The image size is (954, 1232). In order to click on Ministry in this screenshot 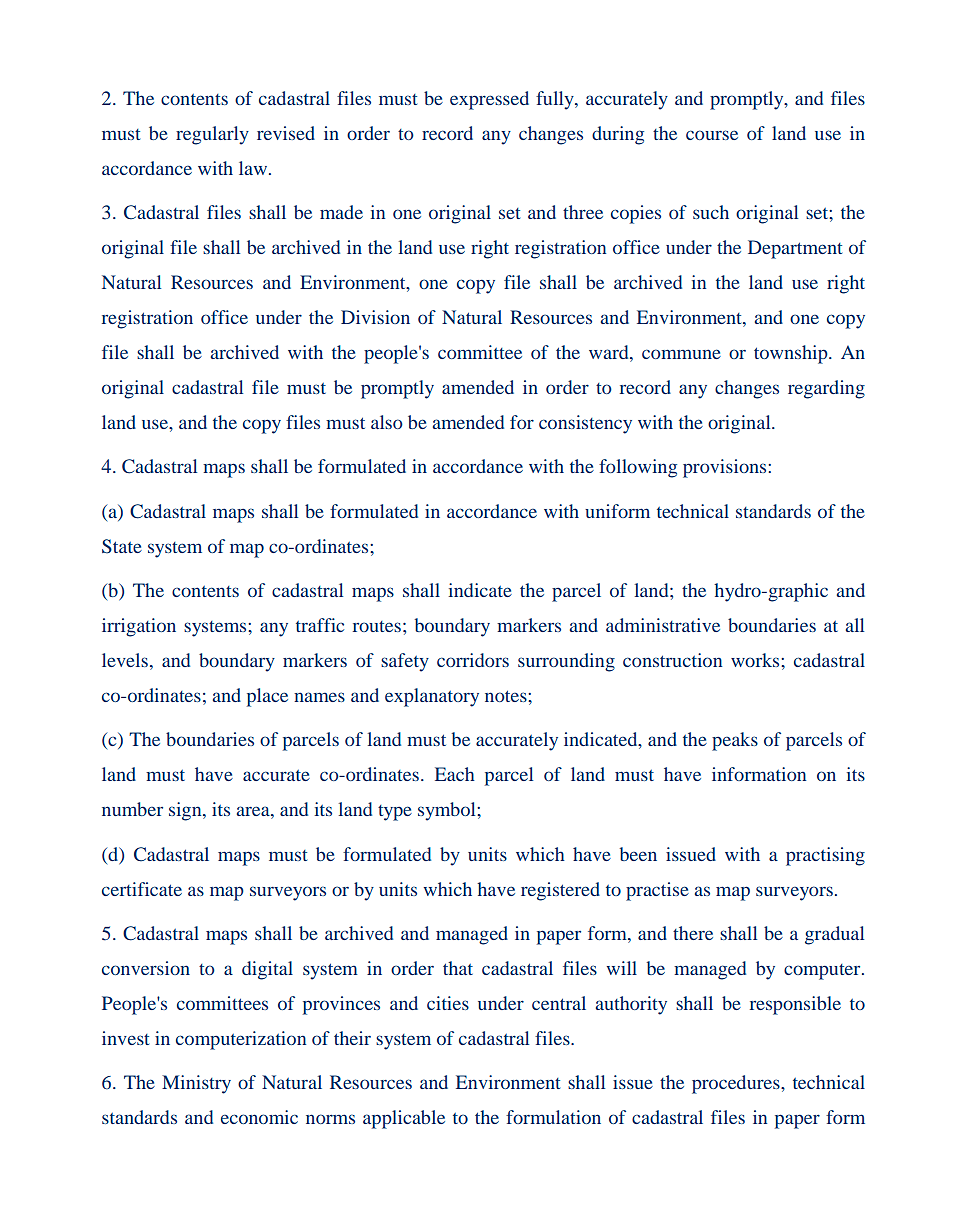, I will do `click(196, 1084)`.
